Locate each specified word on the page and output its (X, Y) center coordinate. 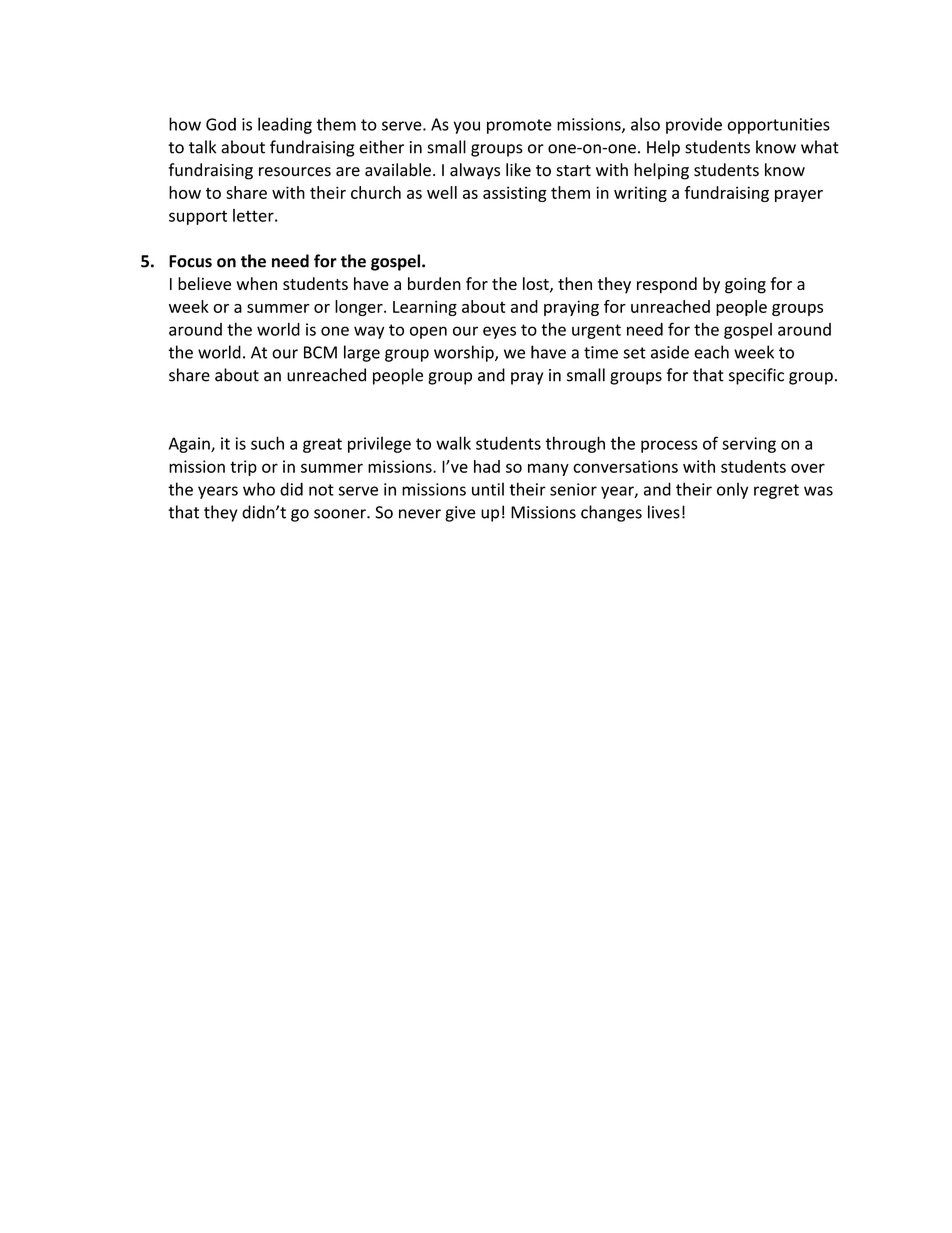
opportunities (778, 126)
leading (285, 125)
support (198, 217)
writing (640, 194)
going (745, 286)
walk (453, 443)
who (259, 489)
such (267, 443)
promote (519, 126)
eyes (499, 332)
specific (756, 376)
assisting (515, 194)
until (488, 489)
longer (360, 308)
